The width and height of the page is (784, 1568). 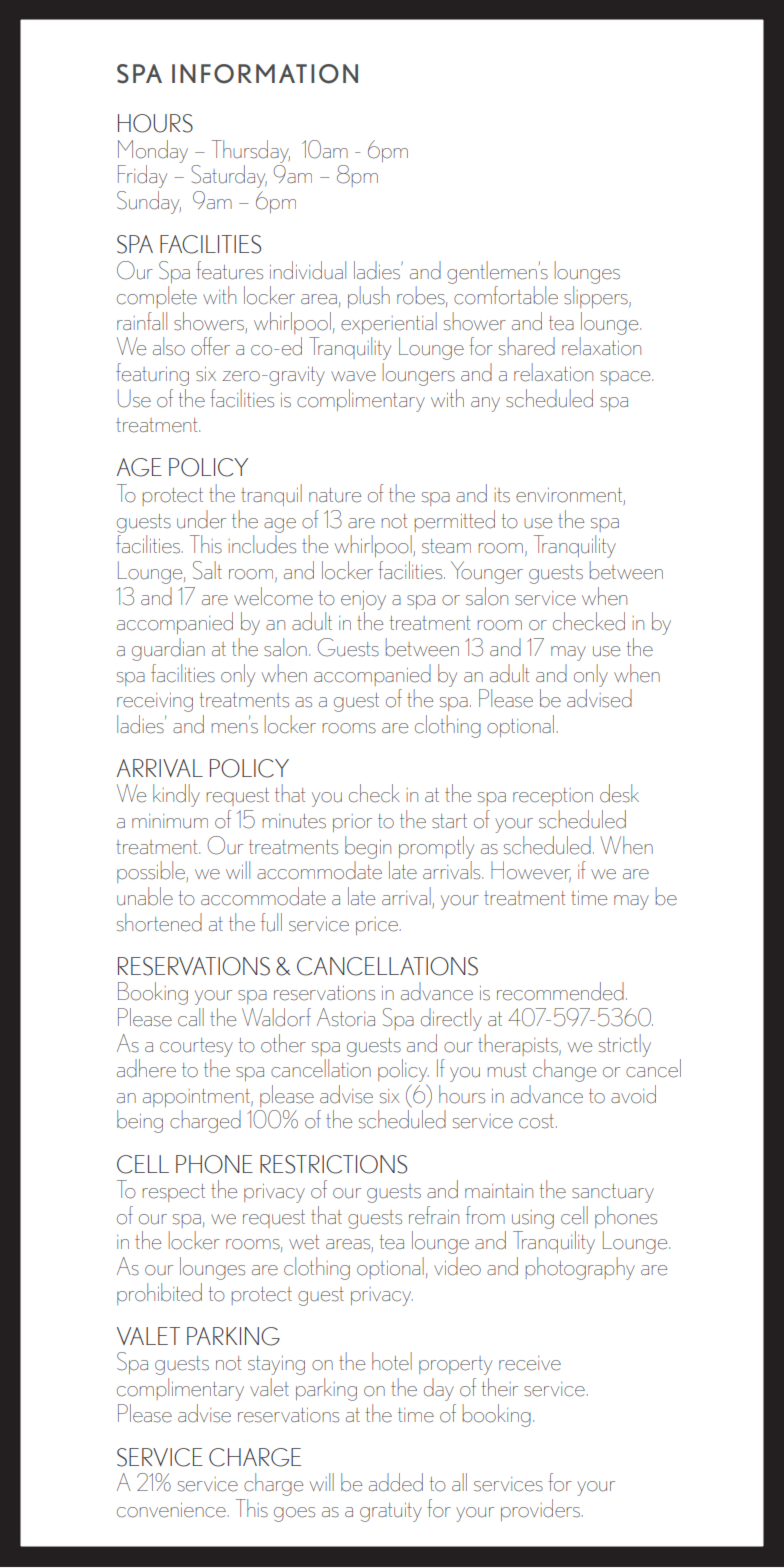 I want to click on receiving, so click(x=155, y=702).
